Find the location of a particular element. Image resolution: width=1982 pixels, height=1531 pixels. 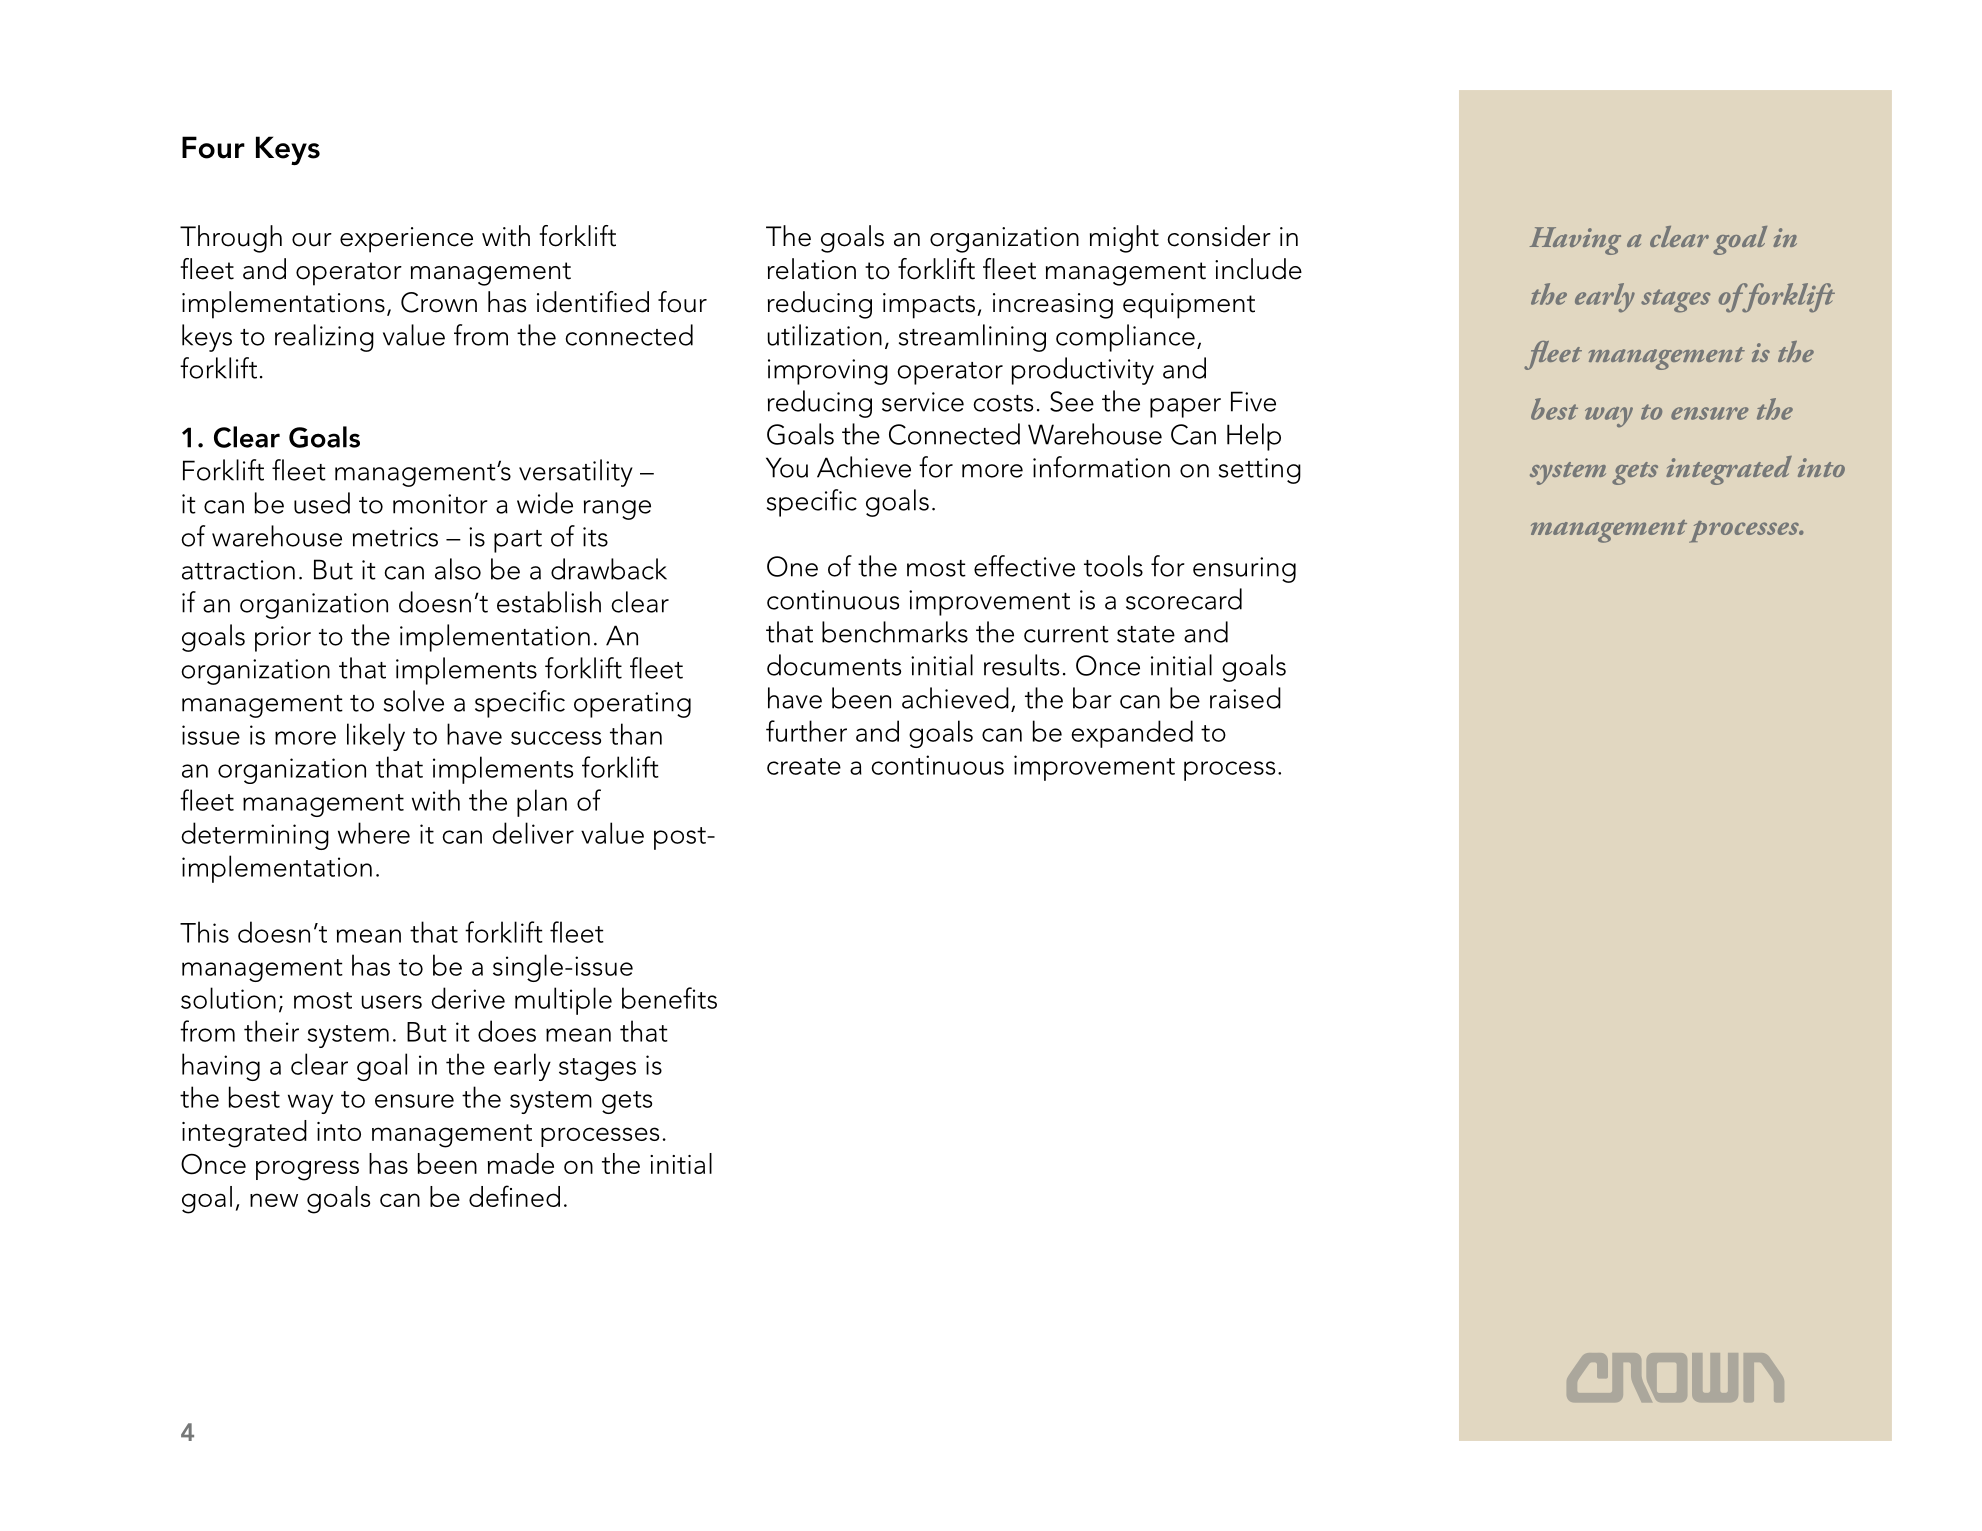

relation is located at coordinates (812, 269).
